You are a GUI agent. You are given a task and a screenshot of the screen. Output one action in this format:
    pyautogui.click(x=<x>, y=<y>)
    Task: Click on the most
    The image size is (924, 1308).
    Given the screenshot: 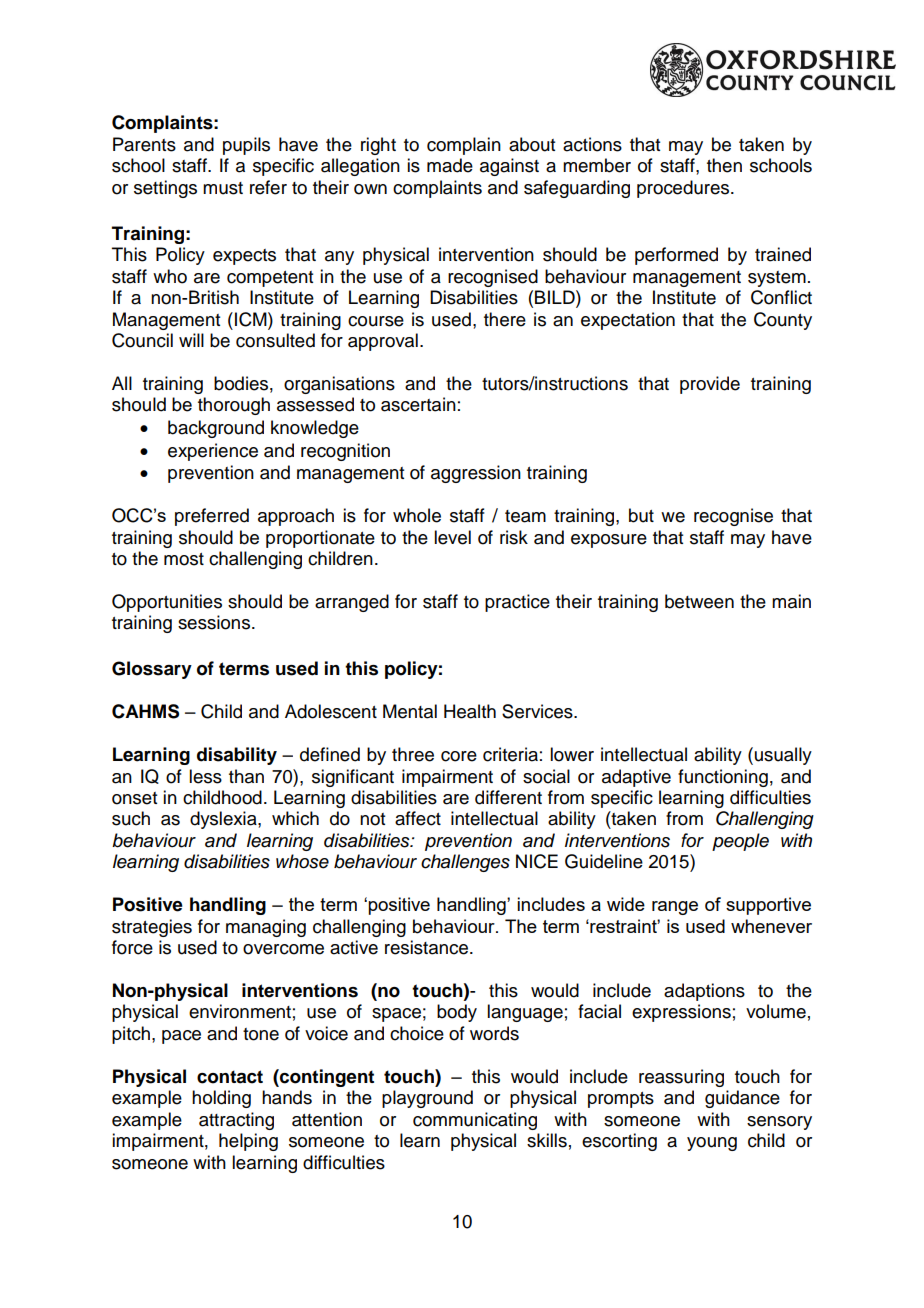 What is the action you would take?
    pyautogui.click(x=184, y=559)
